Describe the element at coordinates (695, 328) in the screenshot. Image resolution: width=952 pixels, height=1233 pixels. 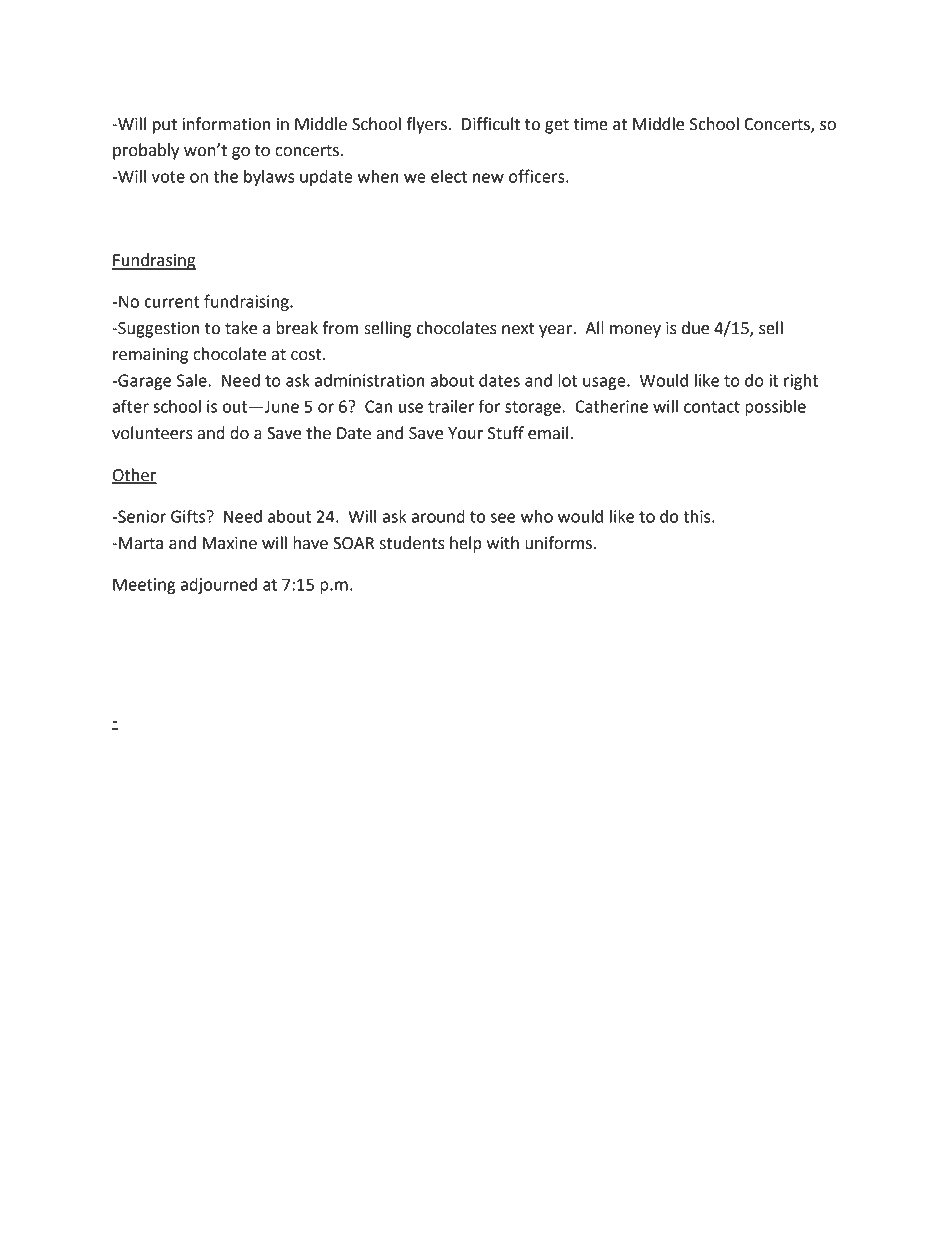
I see `due` at that location.
